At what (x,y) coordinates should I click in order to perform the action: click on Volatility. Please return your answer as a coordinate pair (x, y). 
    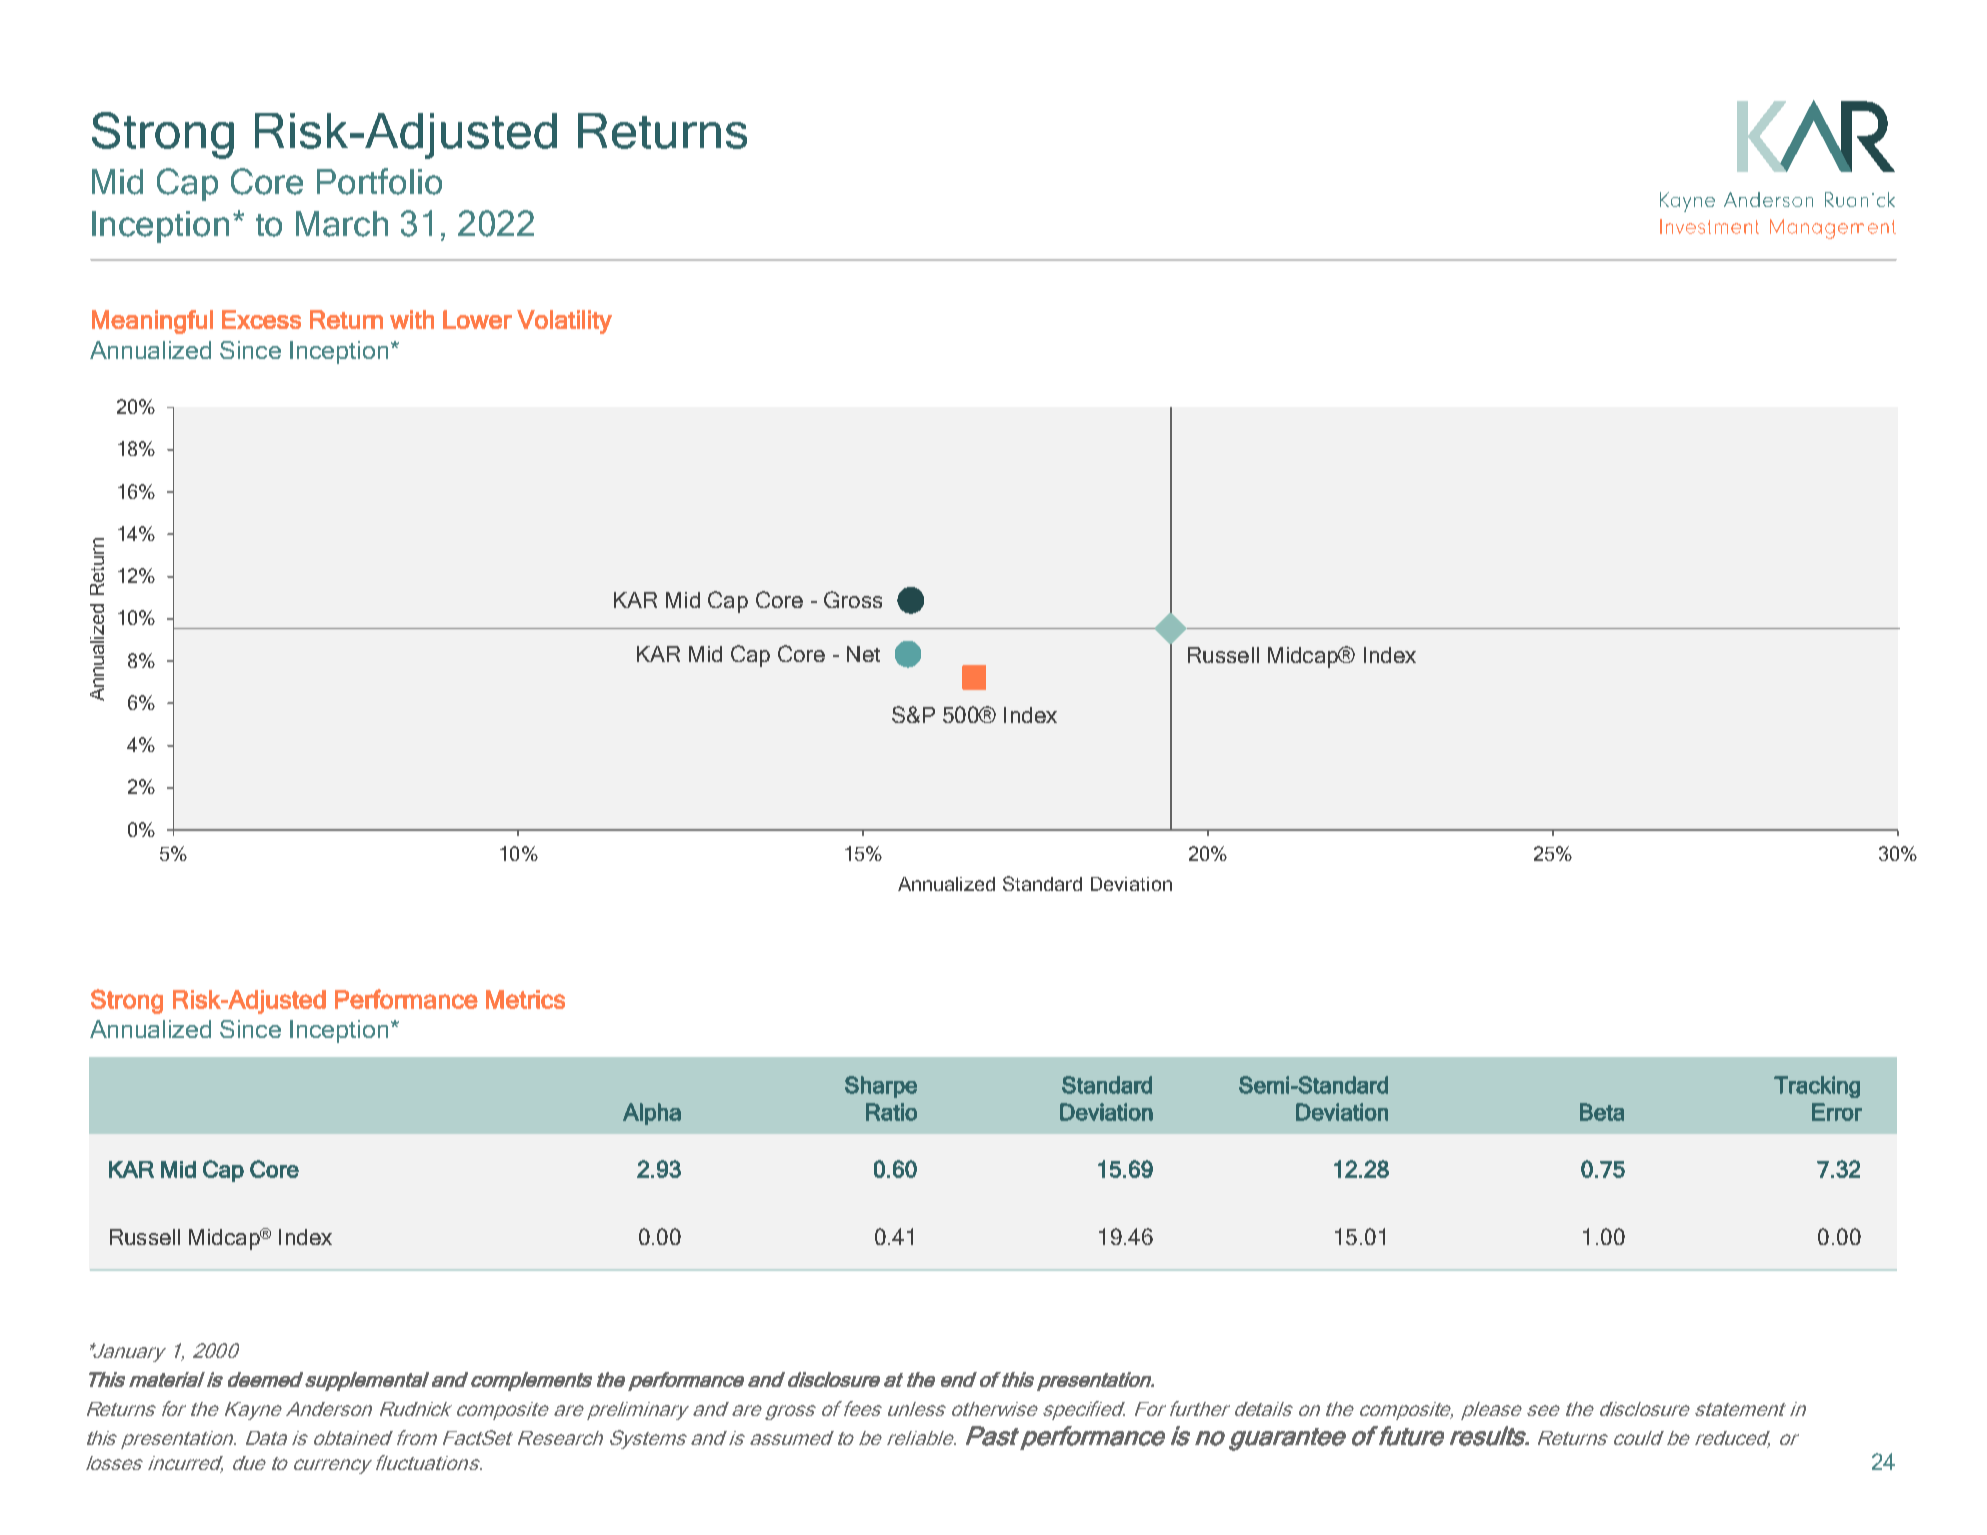
    Looking at the image, I should click on (564, 322).
